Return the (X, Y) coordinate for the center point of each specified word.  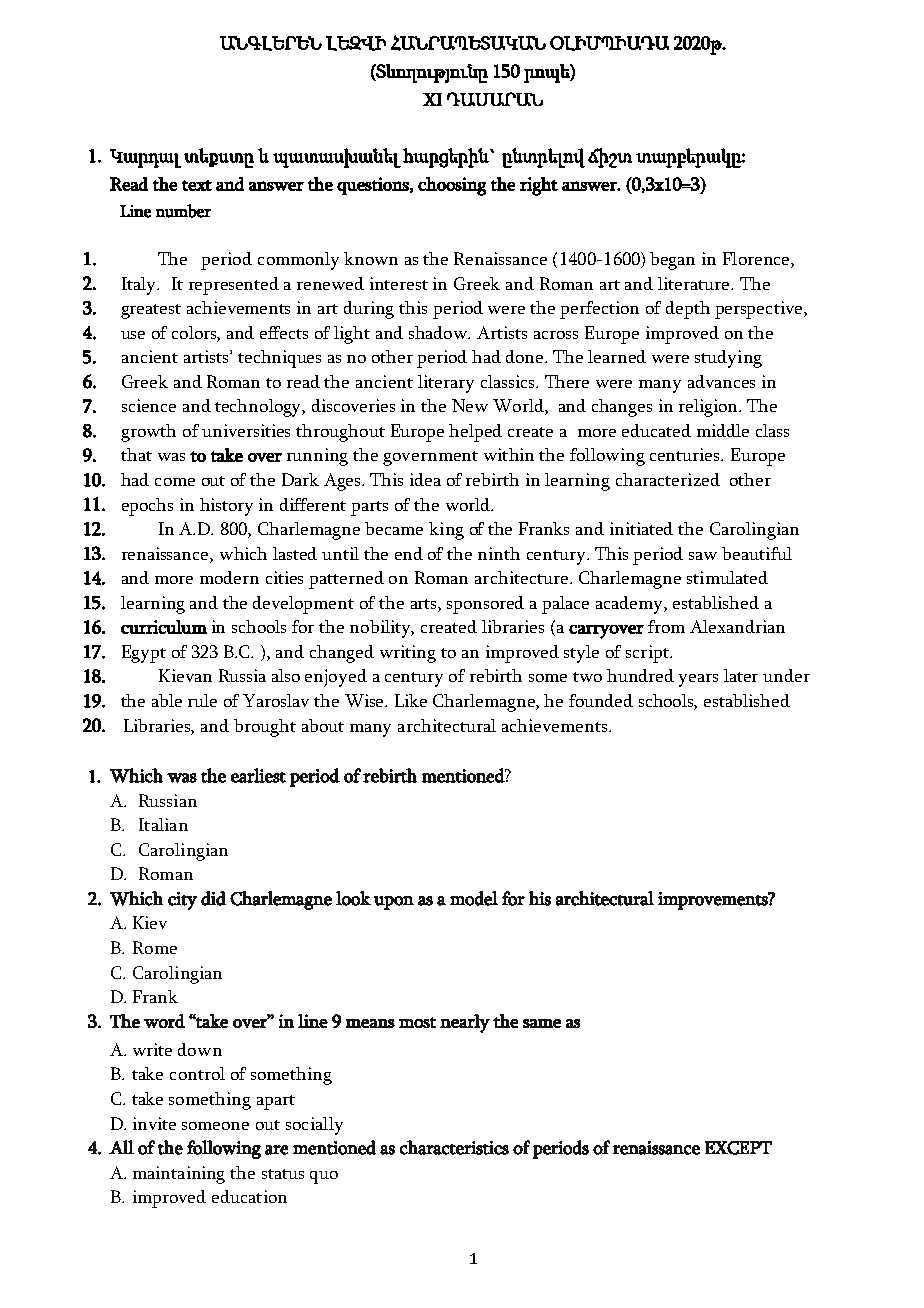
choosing (452, 186)
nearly (465, 1023)
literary (446, 384)
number (183, 211)
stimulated (727, 577)
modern (229, 577)
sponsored (485, 605)
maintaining (179, 1175)
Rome (155, 947)
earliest (258, 775)
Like (411, 700)
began (672, 261)
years (698, 680)
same (542, 1023)
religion (710, 408)
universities (246, 430)
